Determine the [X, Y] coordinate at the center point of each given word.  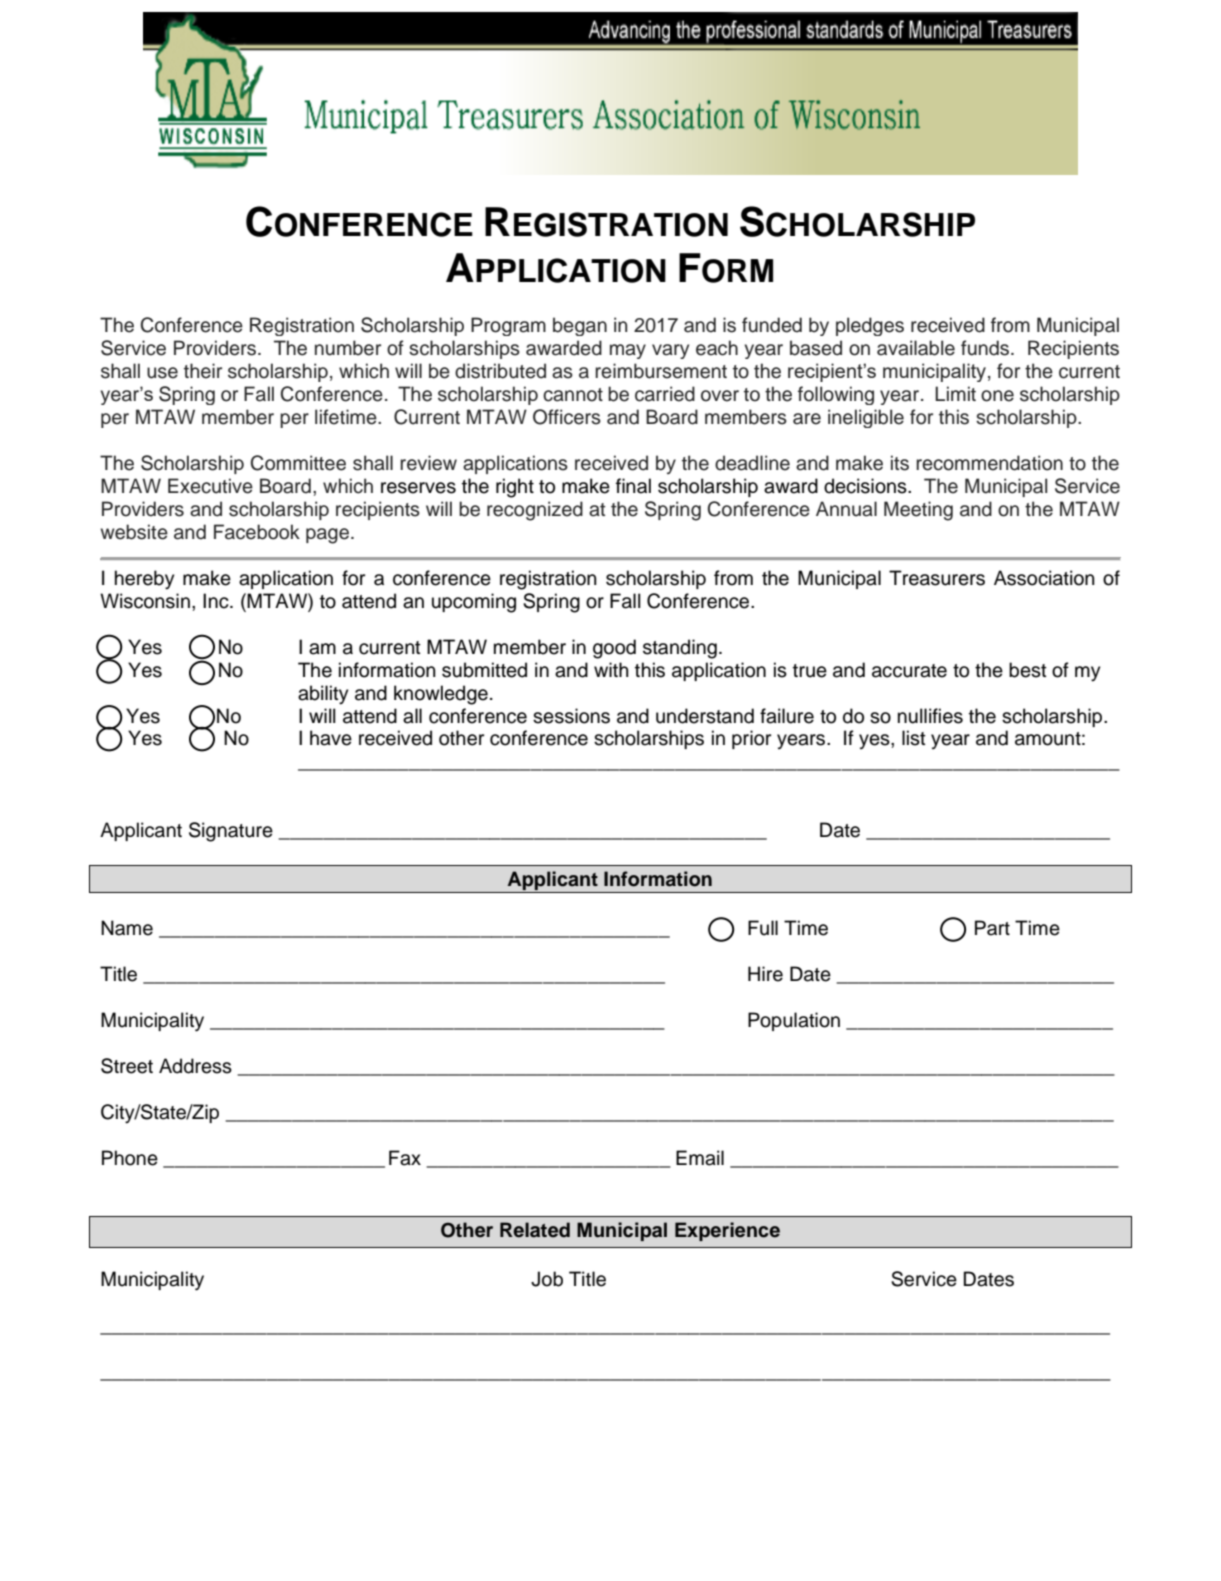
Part [992, 928]
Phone [130, 1158]
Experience [727, 1231]
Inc [217, 601]
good [614, 649]
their [203, 371]
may [628, 351]
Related [535, 1230]
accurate [909, 671]
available [916, 348]
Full [763, 928]
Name [127, 928]
